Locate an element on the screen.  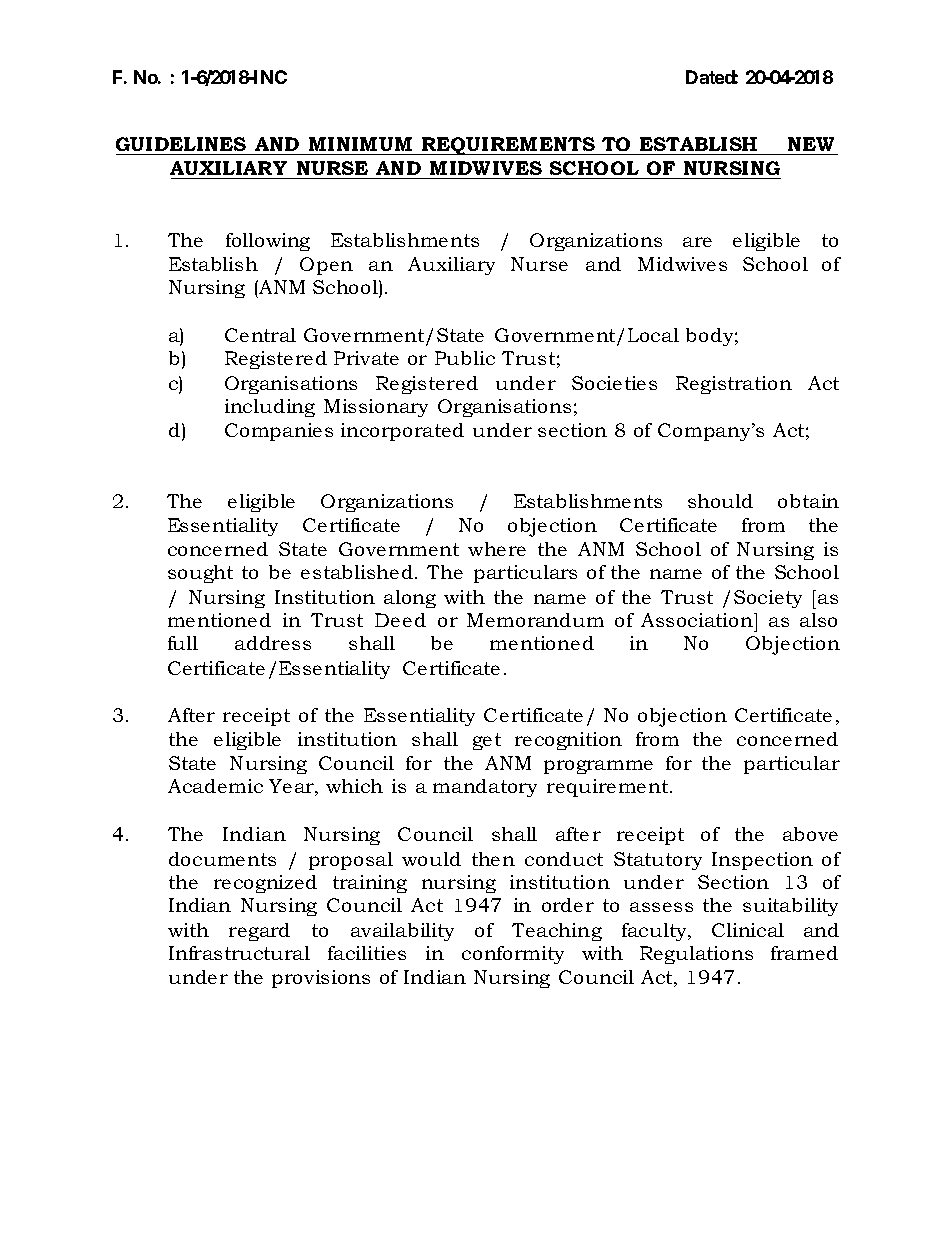
Society is located at coordinates (768, 599).
